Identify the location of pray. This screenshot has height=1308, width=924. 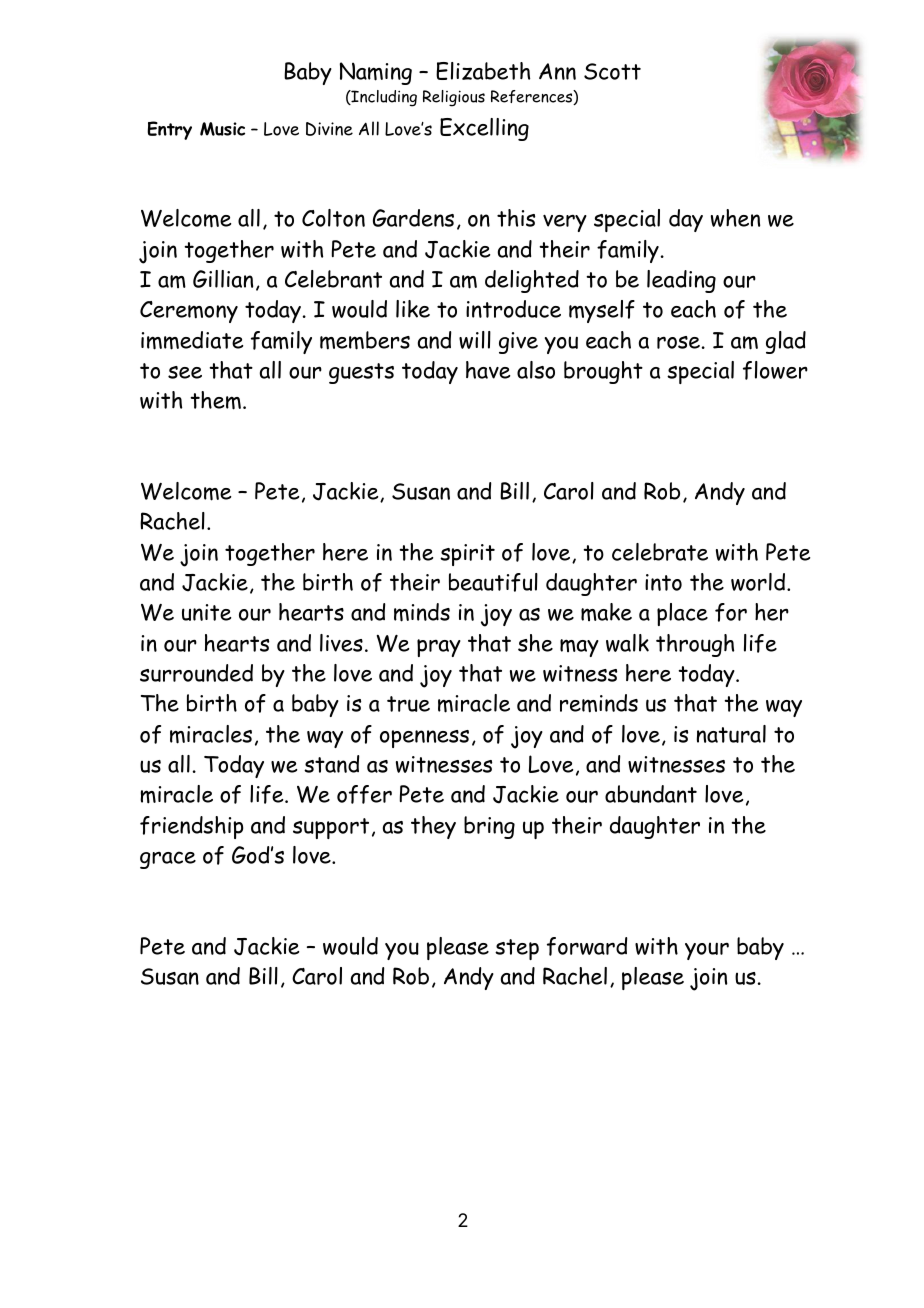
(439, 648).
